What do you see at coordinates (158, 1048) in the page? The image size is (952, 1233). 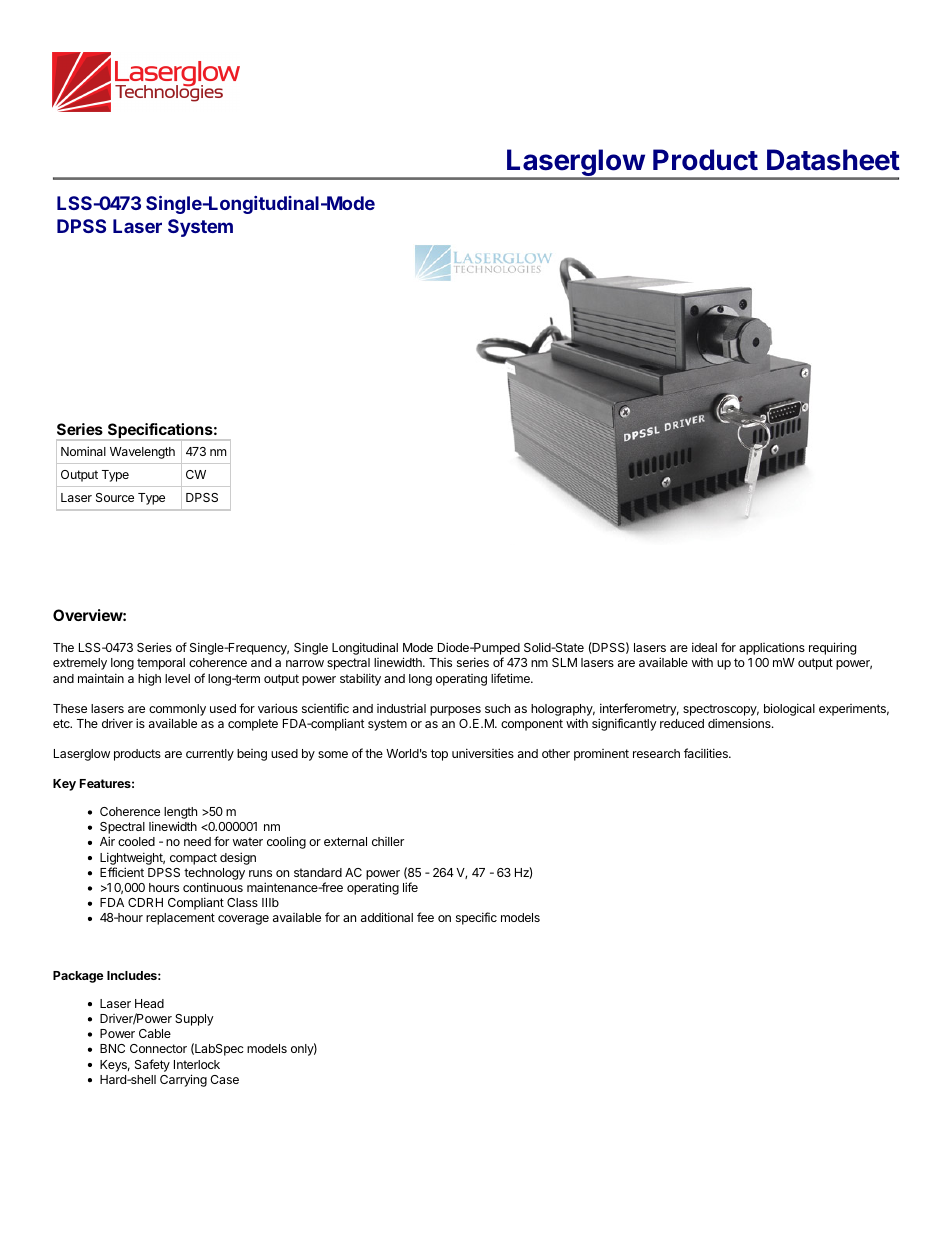 I see `Connector` at bounding box center [158, 1048].
